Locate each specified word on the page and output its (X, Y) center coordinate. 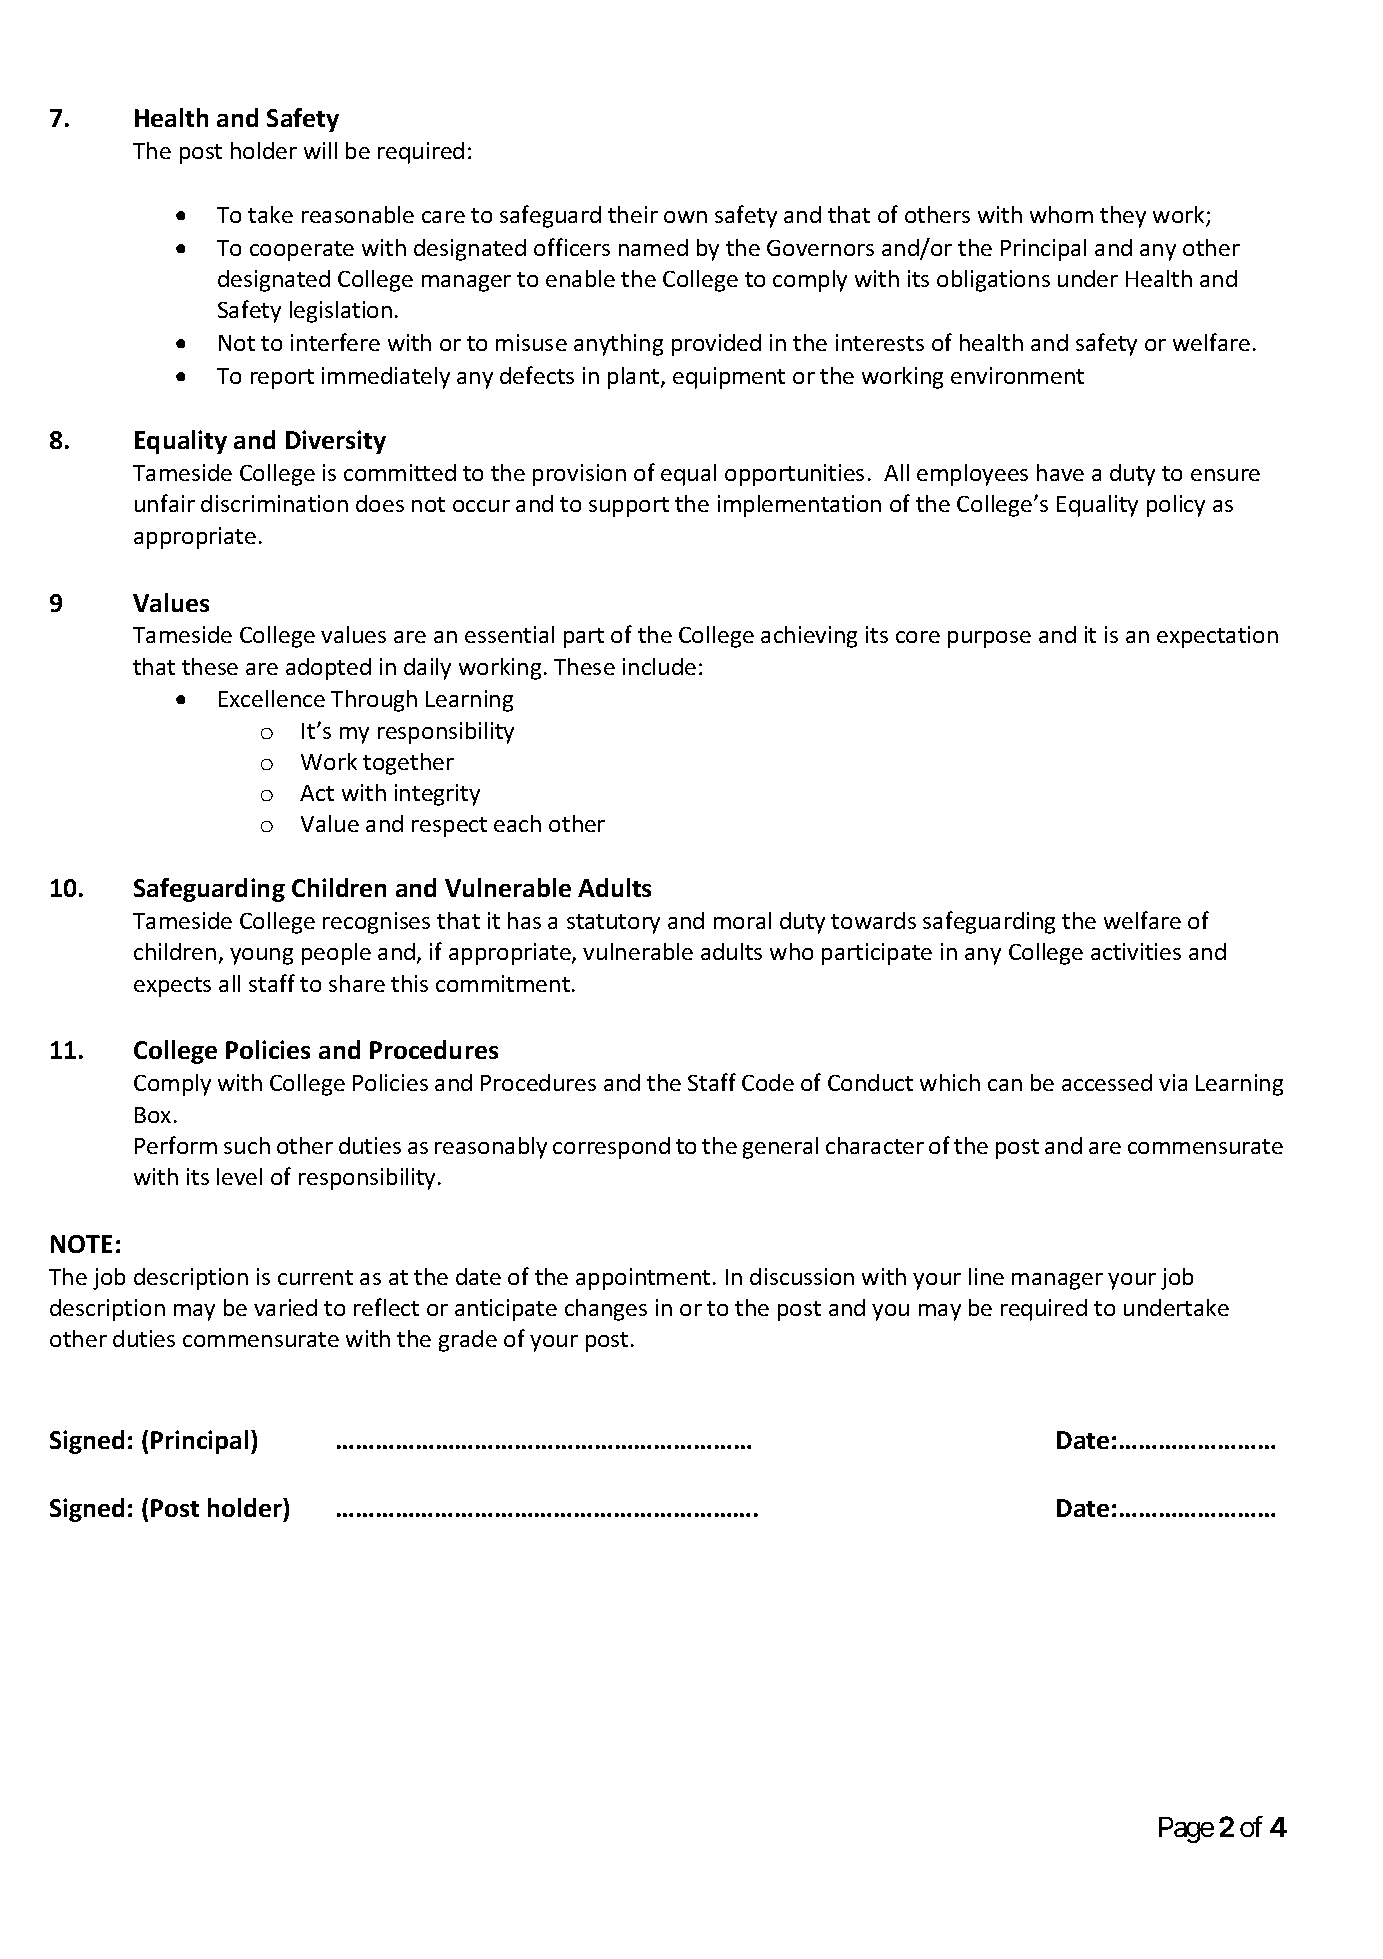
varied (285, 1307)
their (633, 214)
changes (606, 1310)
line (986, 1276)
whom (1061, 214)
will (320, 150)
